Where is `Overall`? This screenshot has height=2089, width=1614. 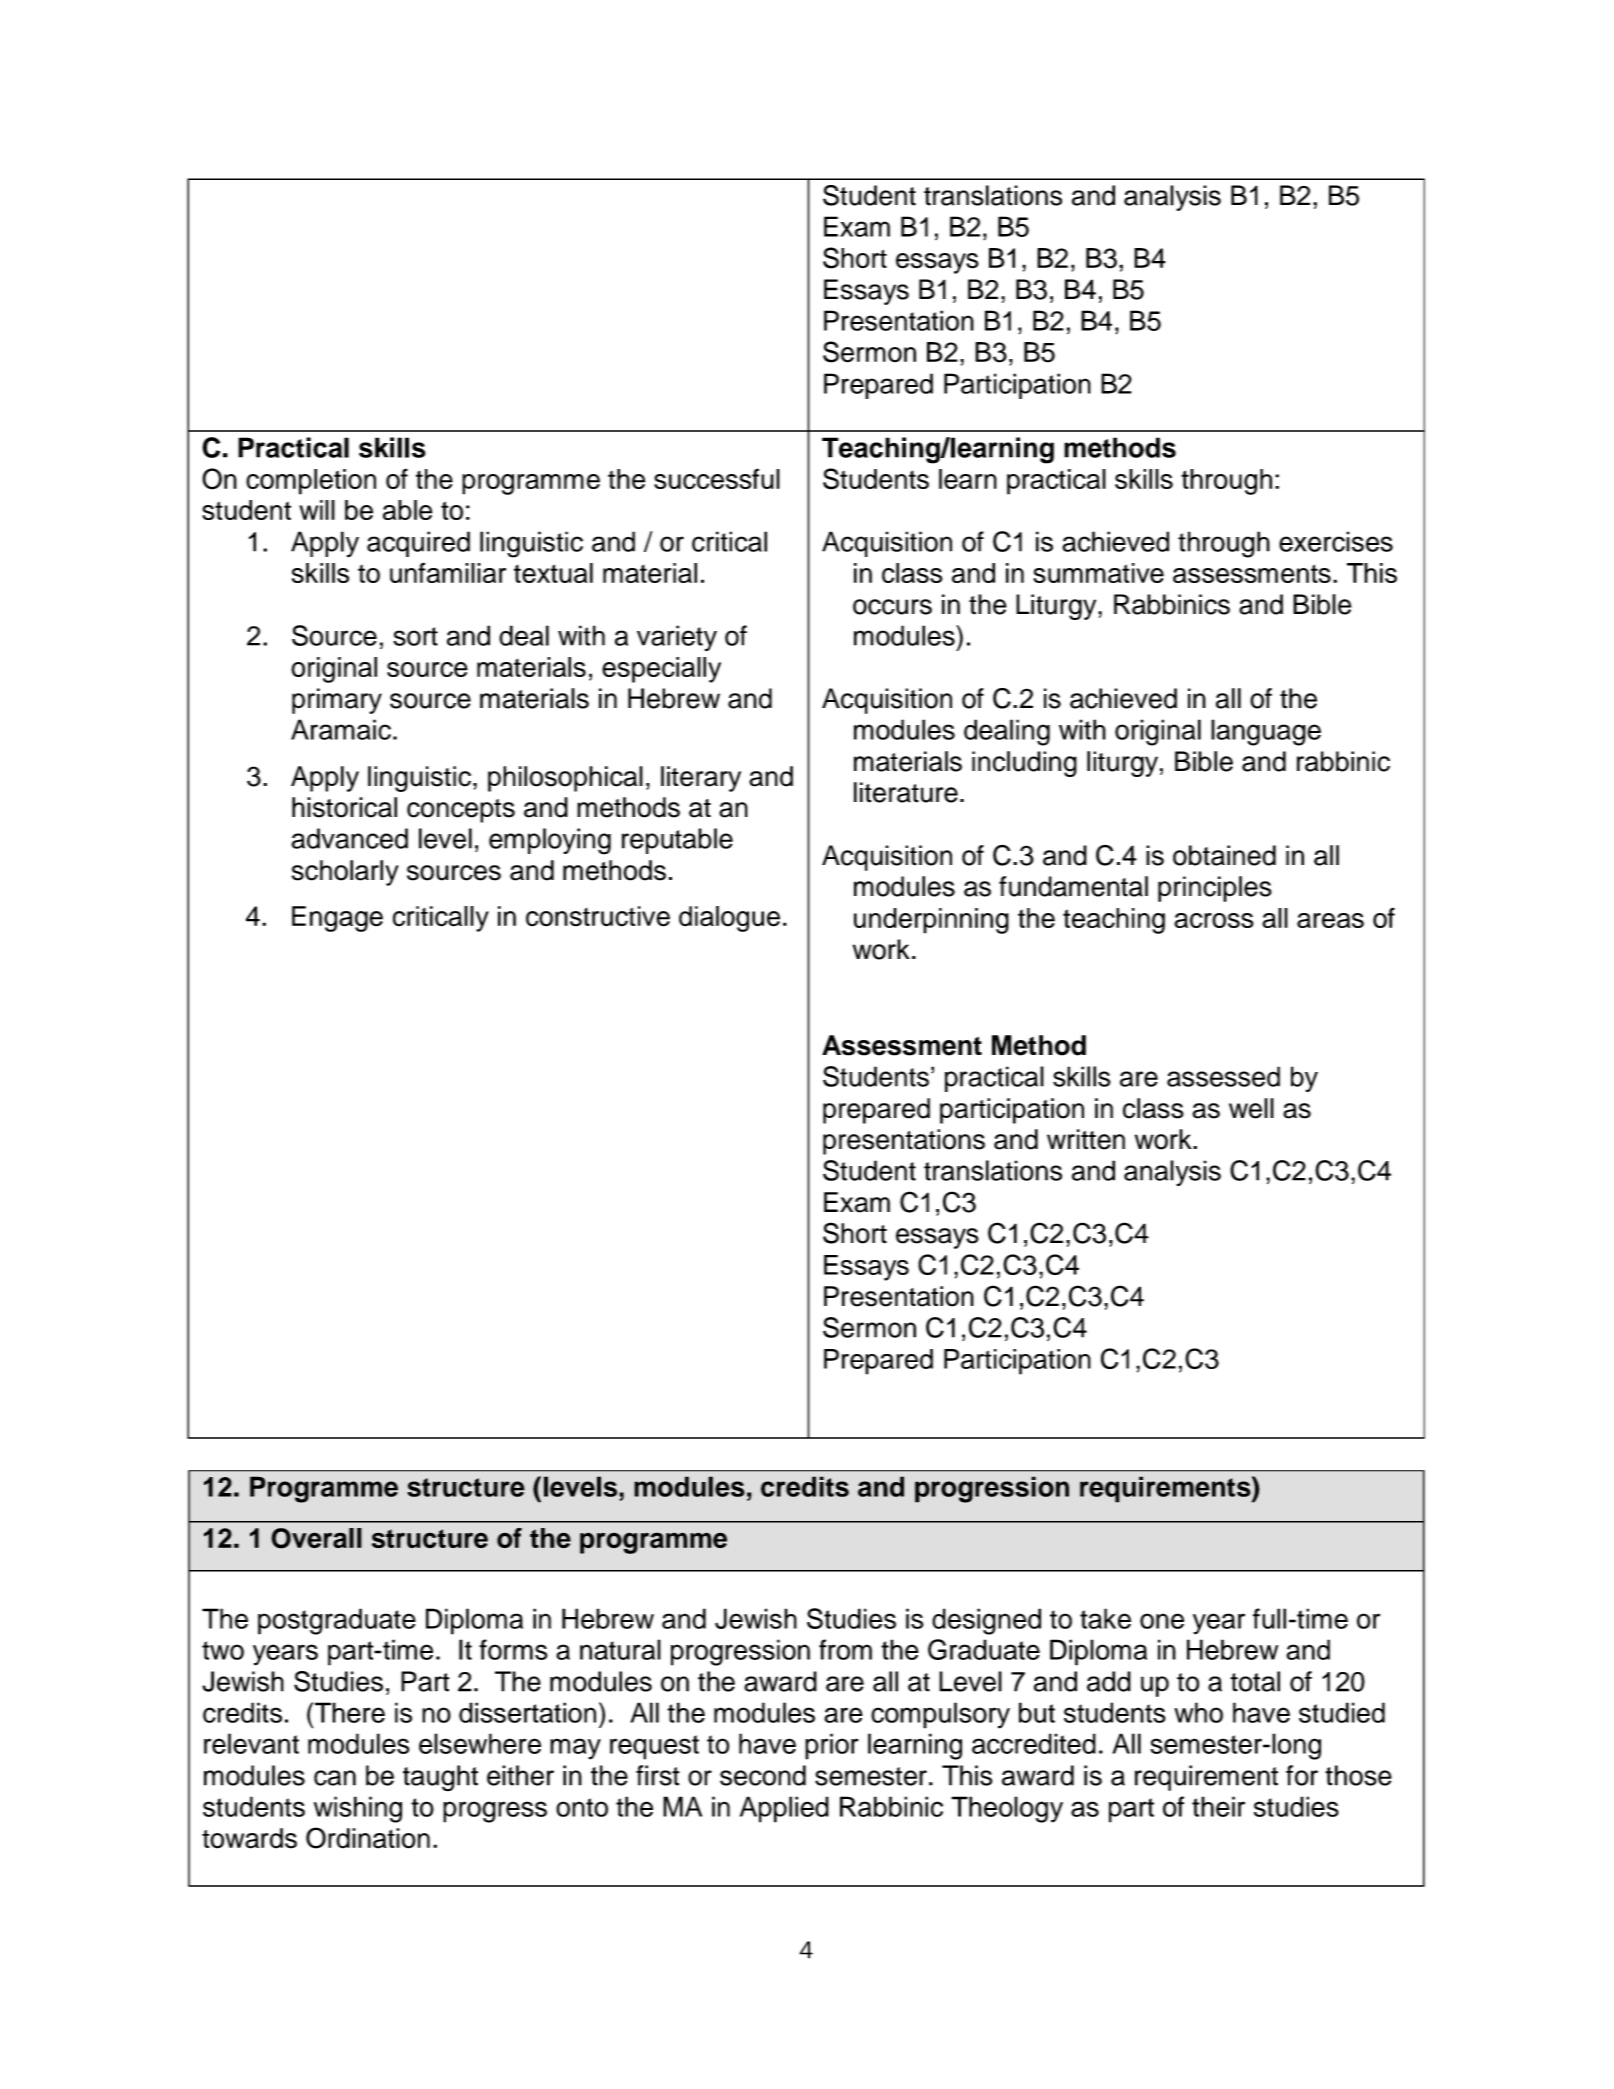 Overall is located at coordinates (316, 1538).
